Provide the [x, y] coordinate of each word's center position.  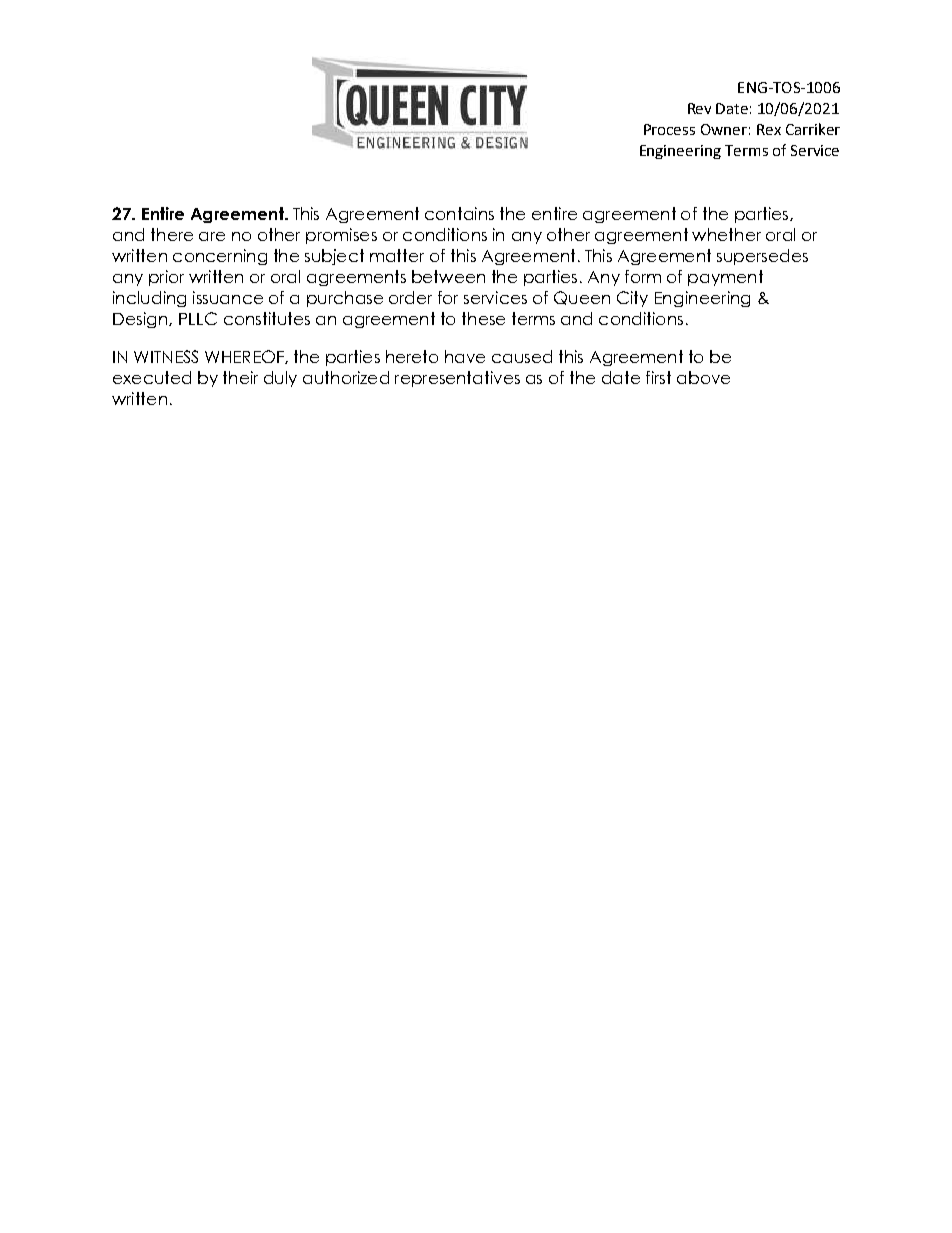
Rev [699, 108]
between [448, 276]
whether [726, 234]
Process [669, 129]
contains [459, 213]
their [240, 377]
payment [725, 278]
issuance [228, 297]
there [172, 234]
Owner [724, 129]
